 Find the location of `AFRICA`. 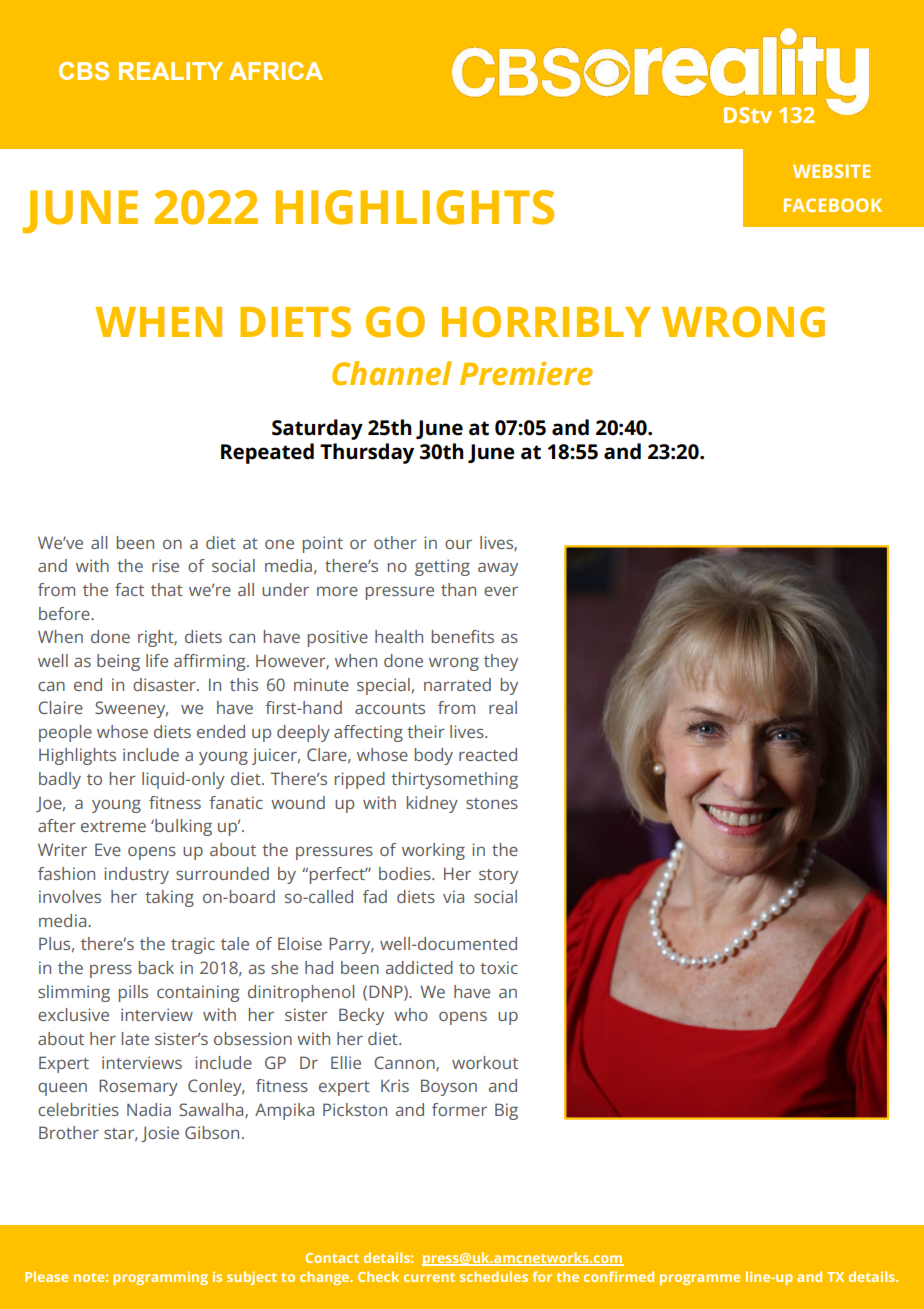

AFRICA is located at coordinates (276, 71).
